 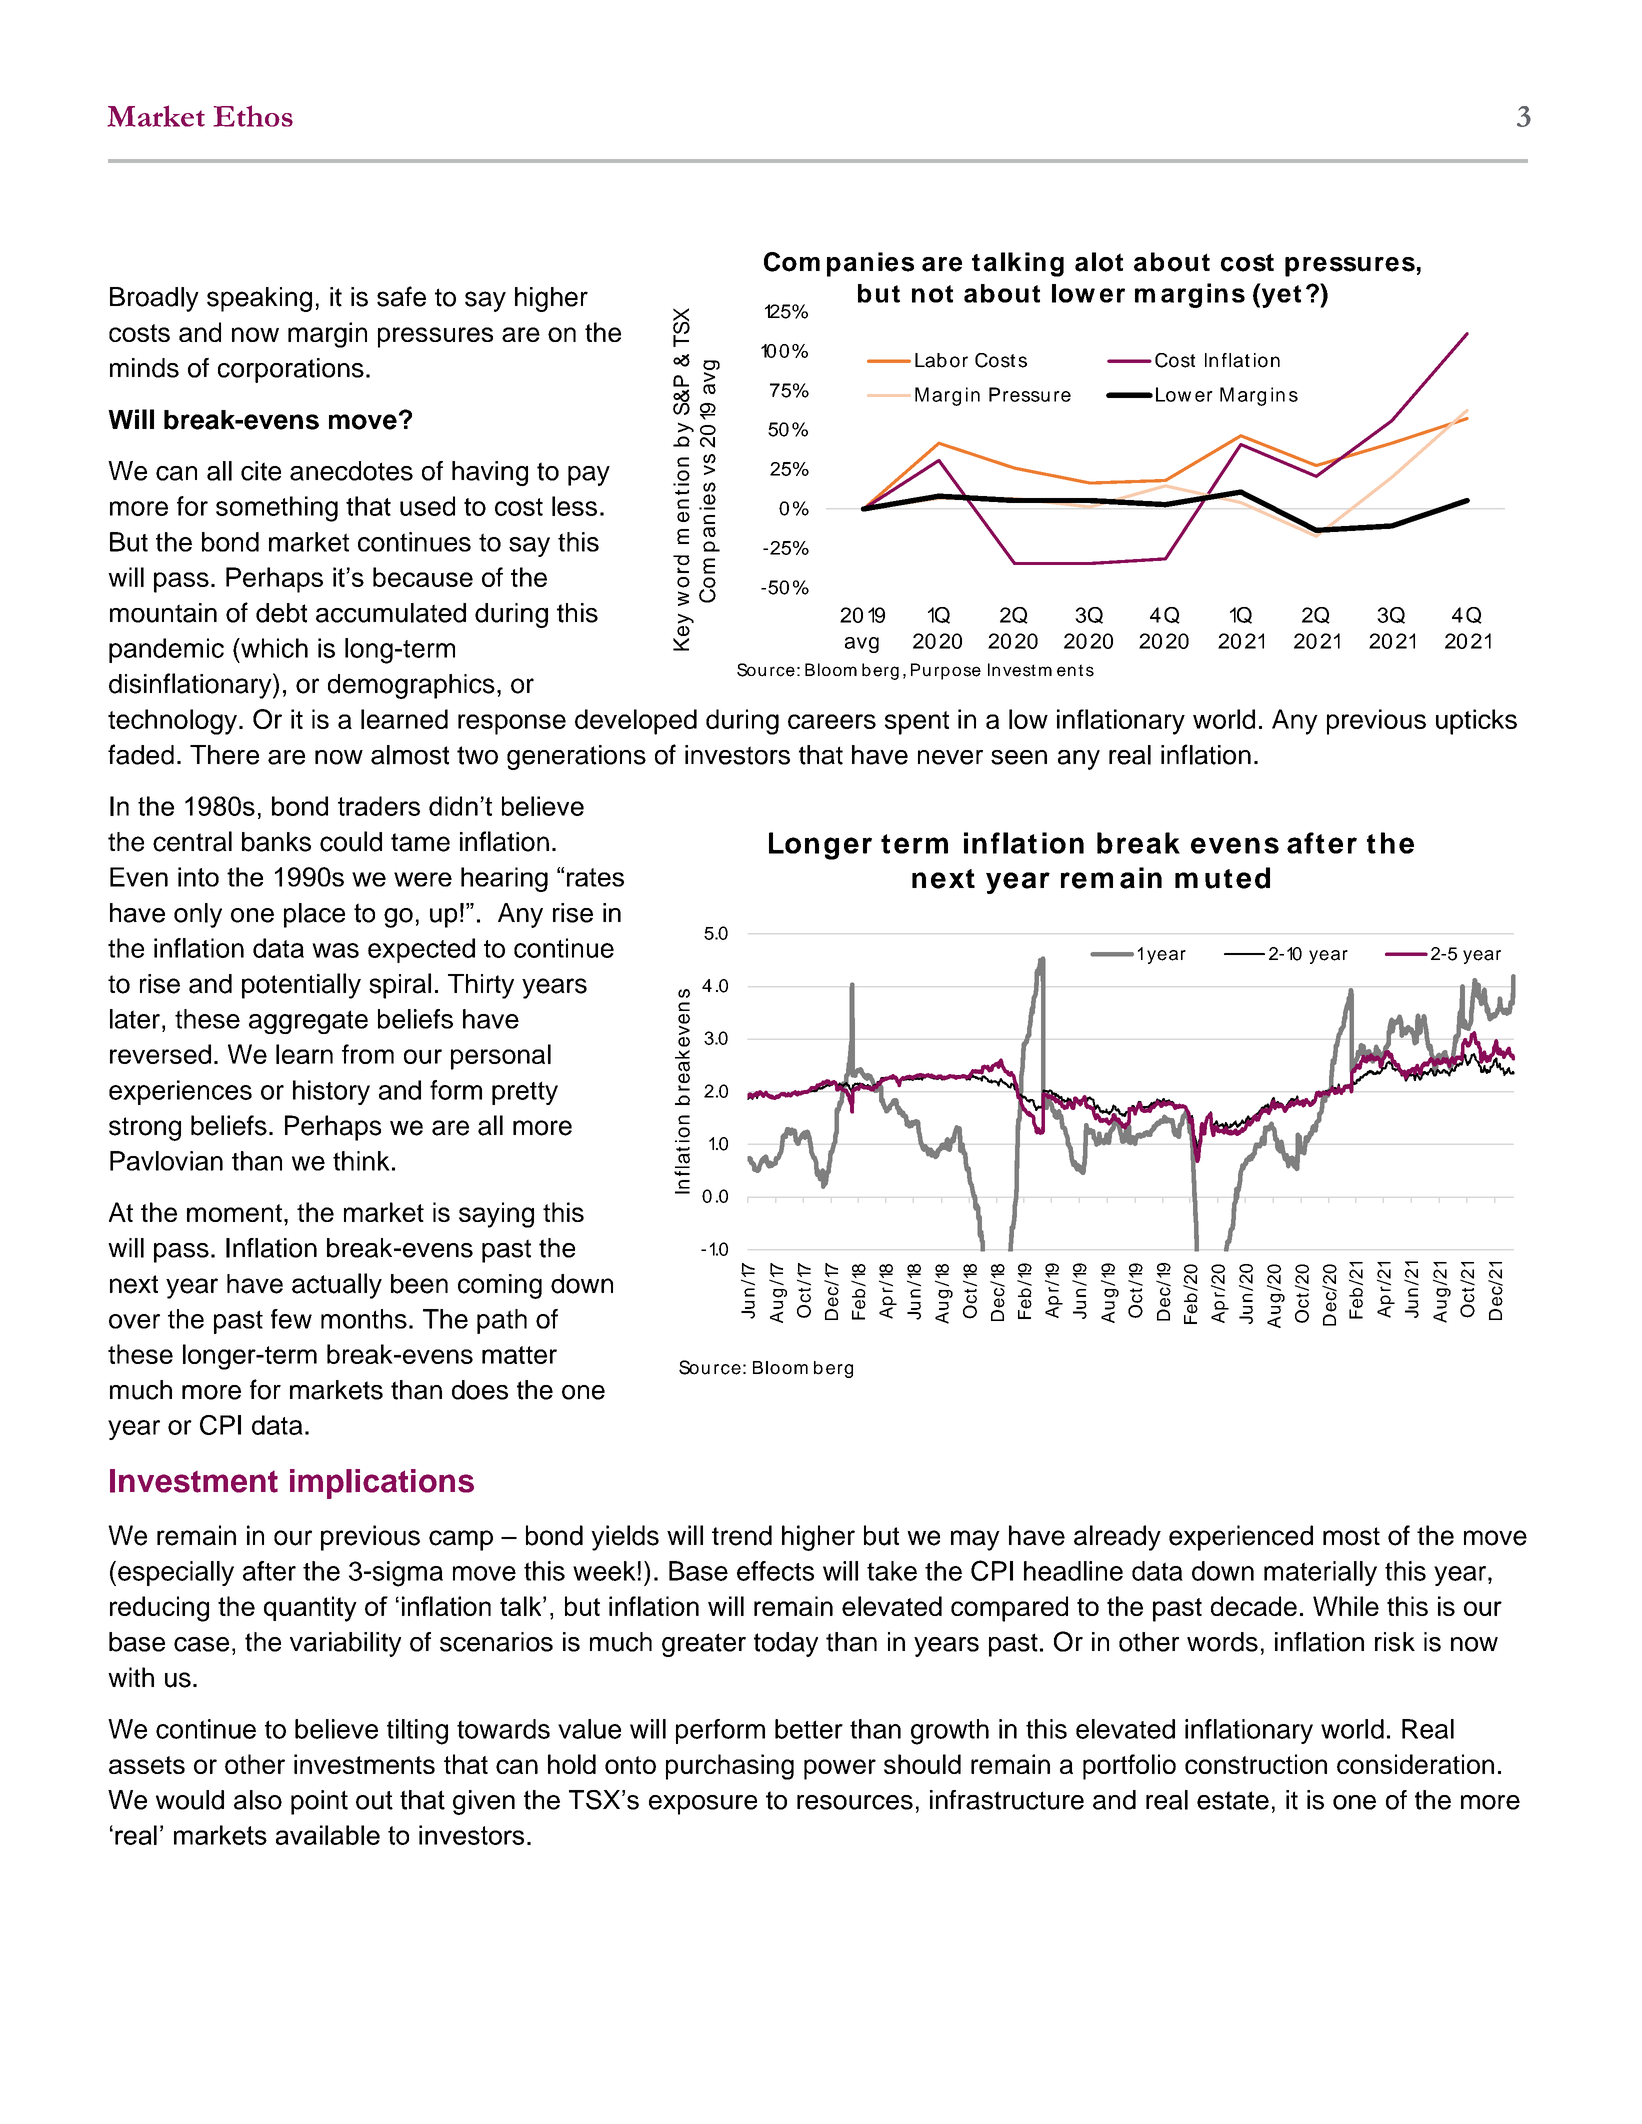 I want to click on rates, so click(x=595, y=877).
